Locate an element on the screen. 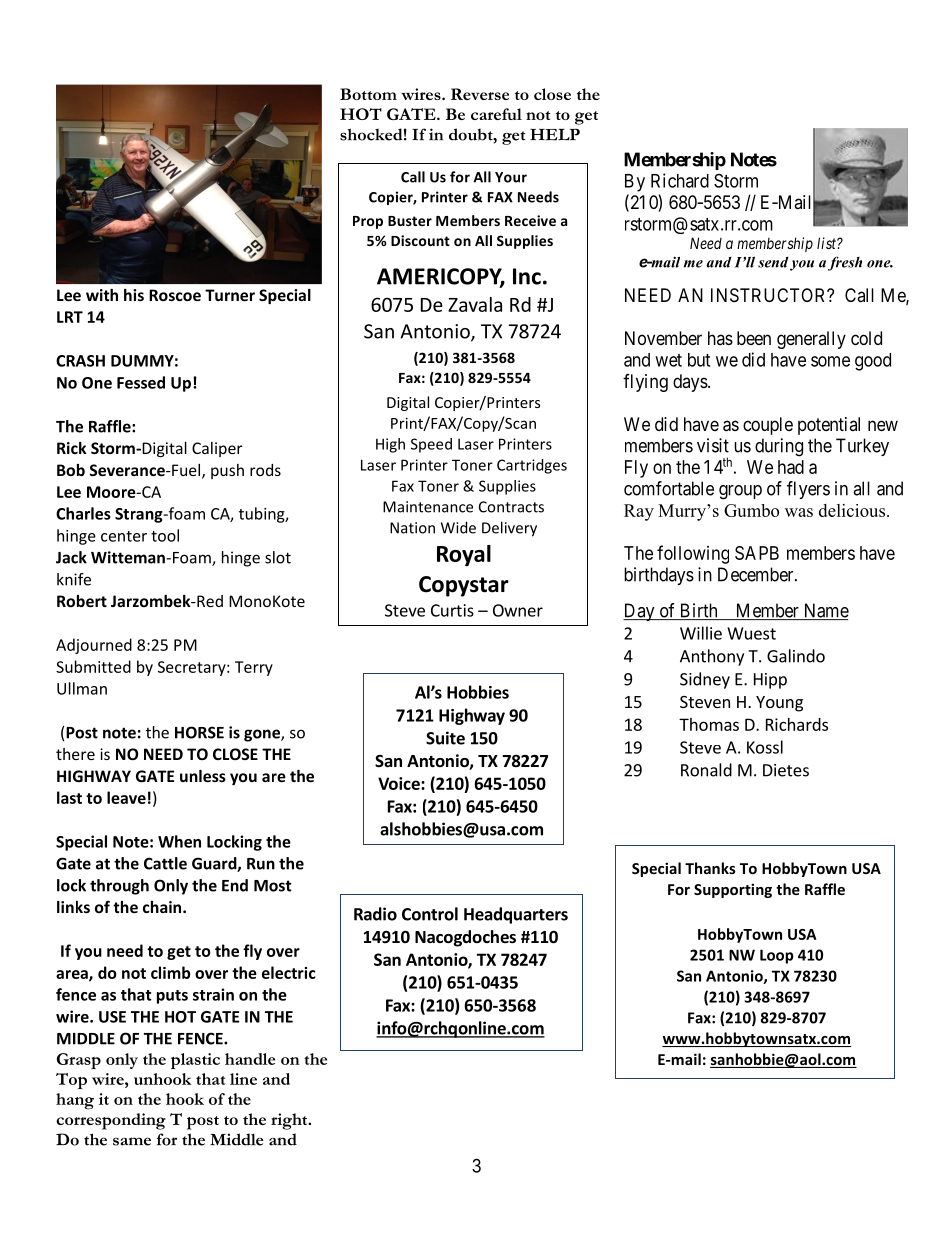 This screenshot has width=952, height=1233. careful is located at coordinates (496, 114).
